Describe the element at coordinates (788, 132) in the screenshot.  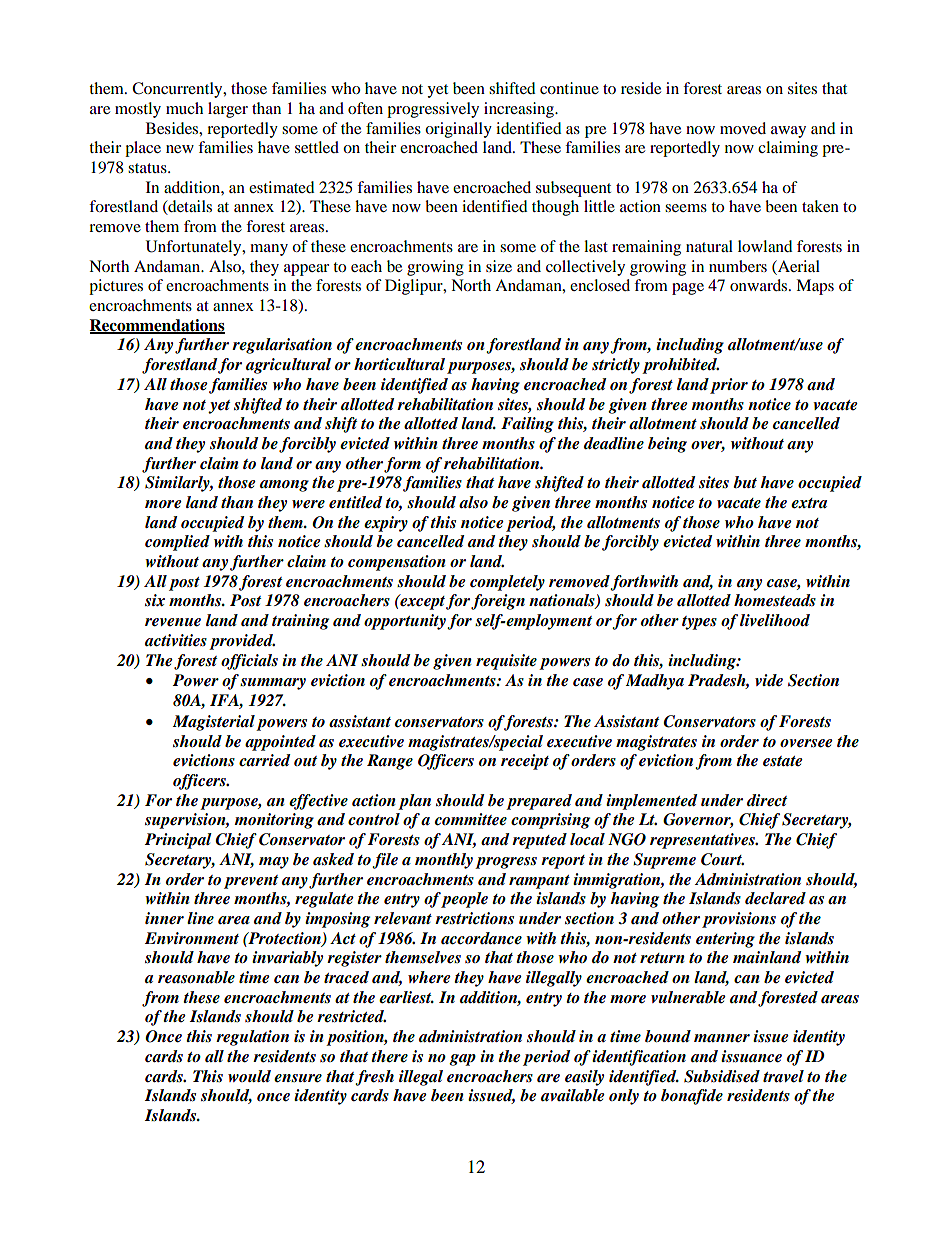
I see `away` at that location.
